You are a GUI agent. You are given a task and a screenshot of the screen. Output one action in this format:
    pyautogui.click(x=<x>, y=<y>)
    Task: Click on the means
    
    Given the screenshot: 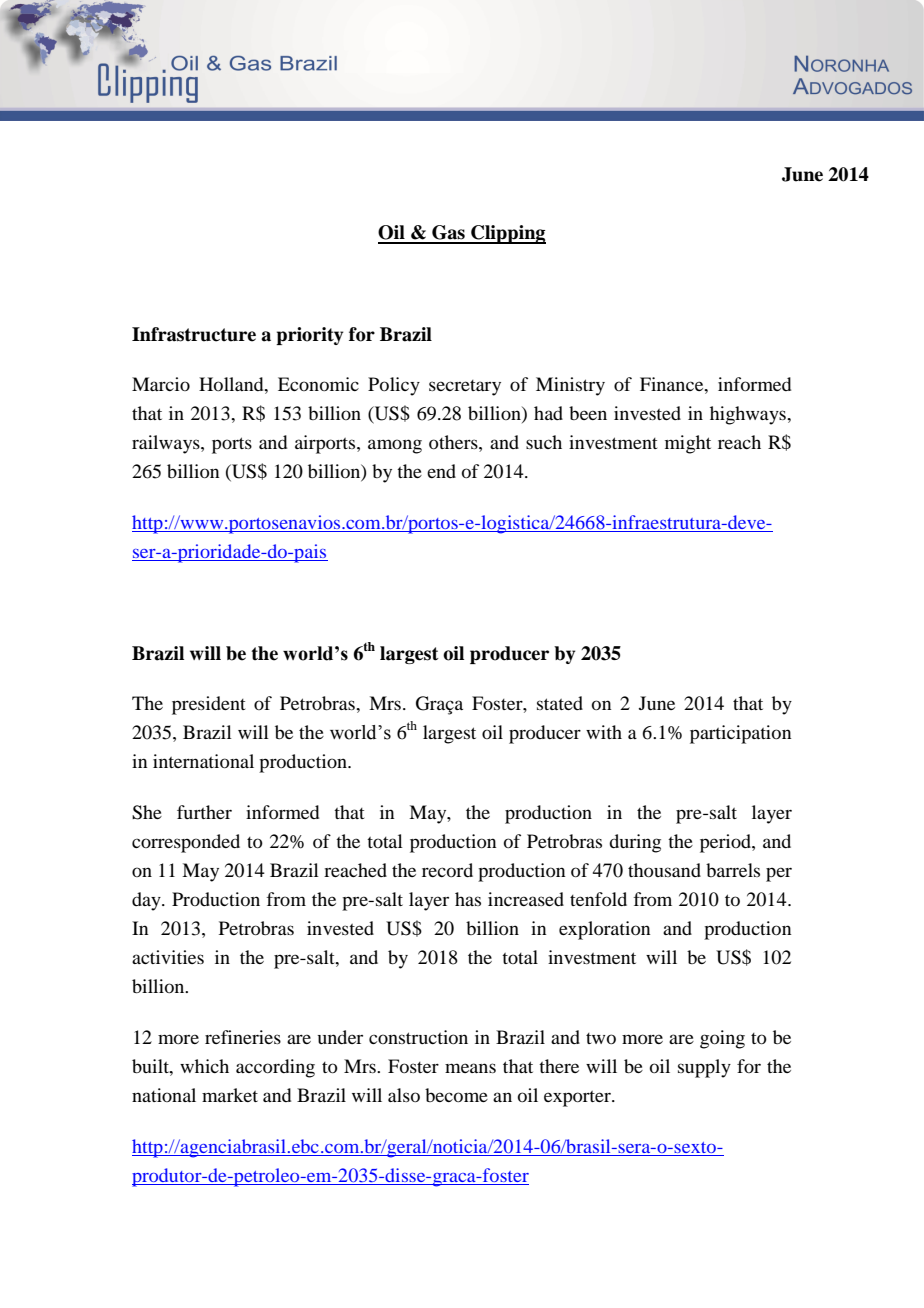 What is the action you would take?
    pyautogui.click(x=470, y=1068)
